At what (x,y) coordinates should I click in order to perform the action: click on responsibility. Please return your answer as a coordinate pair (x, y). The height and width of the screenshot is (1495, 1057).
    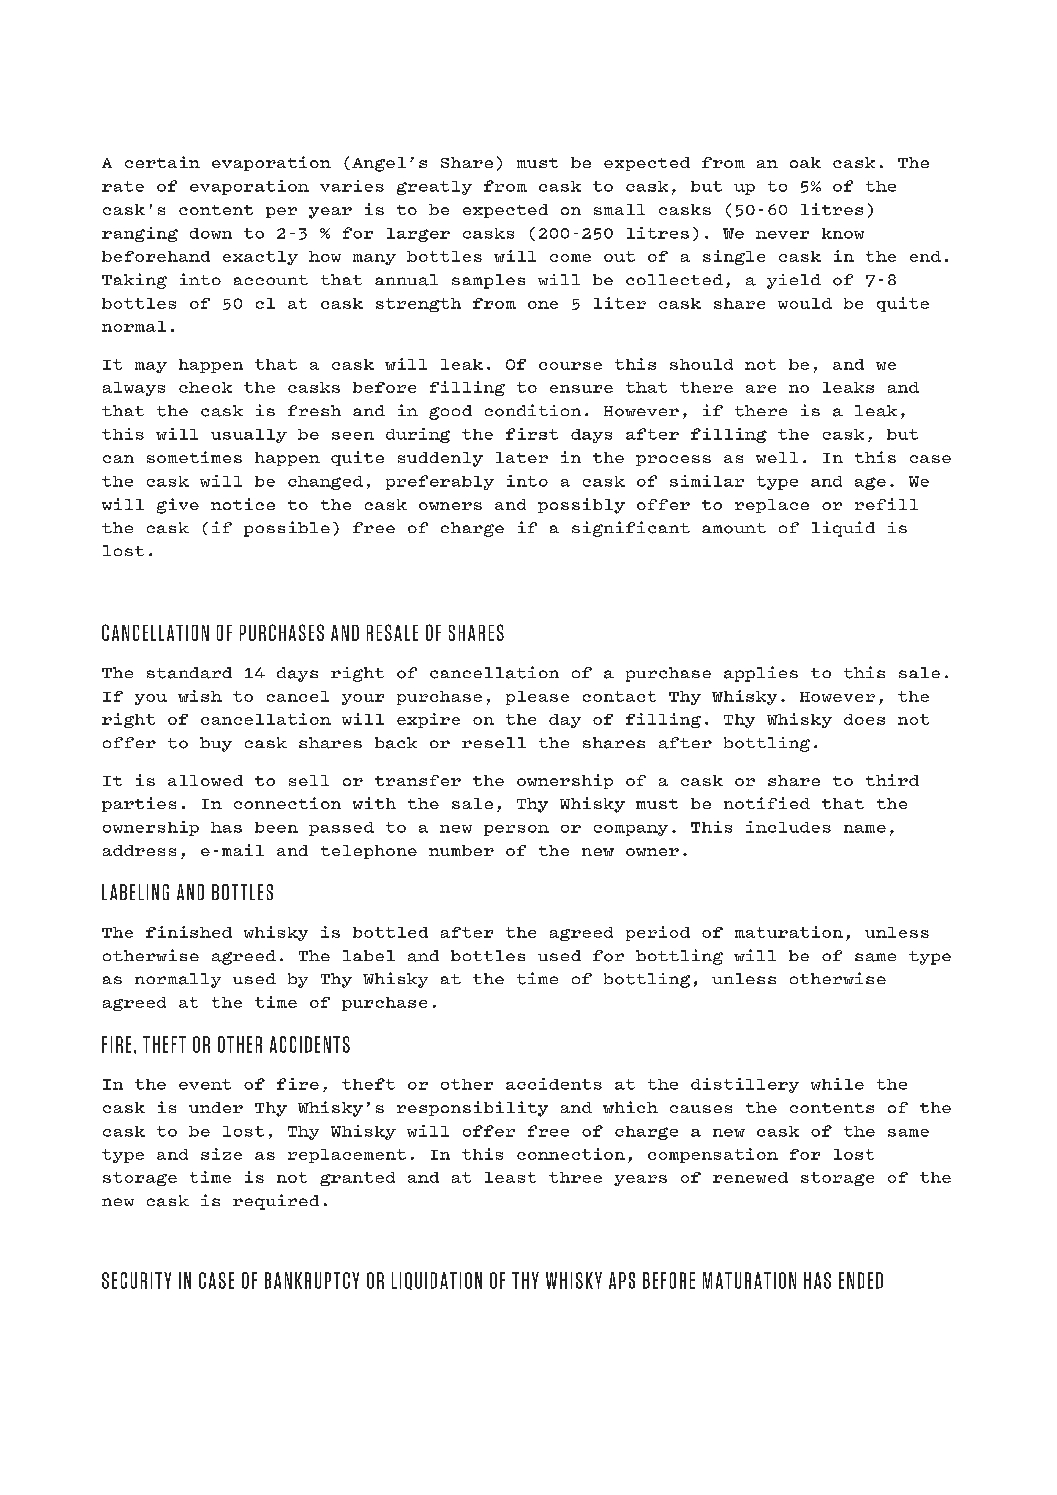
    Looking at the image, I should click on (472, 1109).
